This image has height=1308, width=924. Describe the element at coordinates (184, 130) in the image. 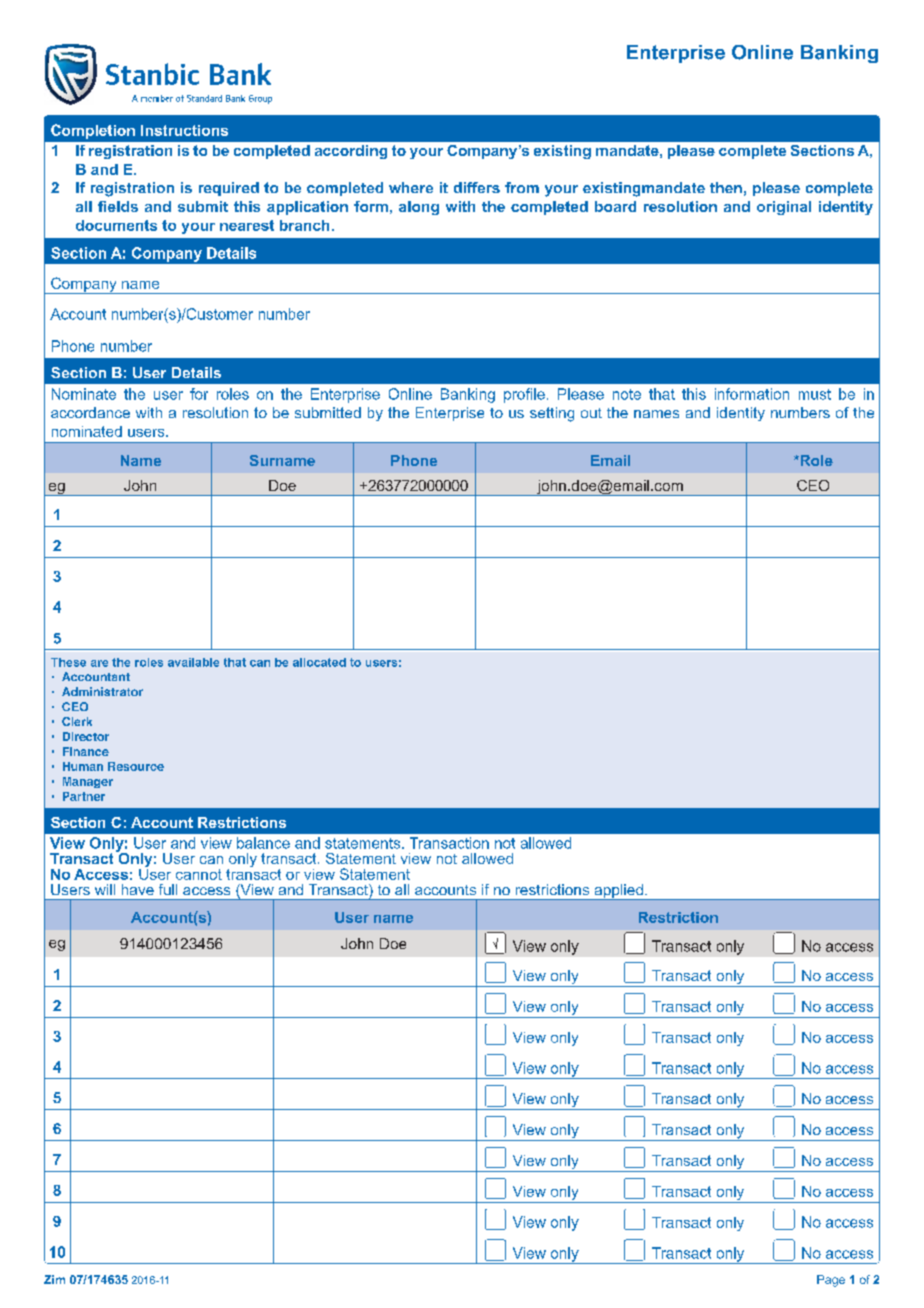

I see `Instructions` at that location.
